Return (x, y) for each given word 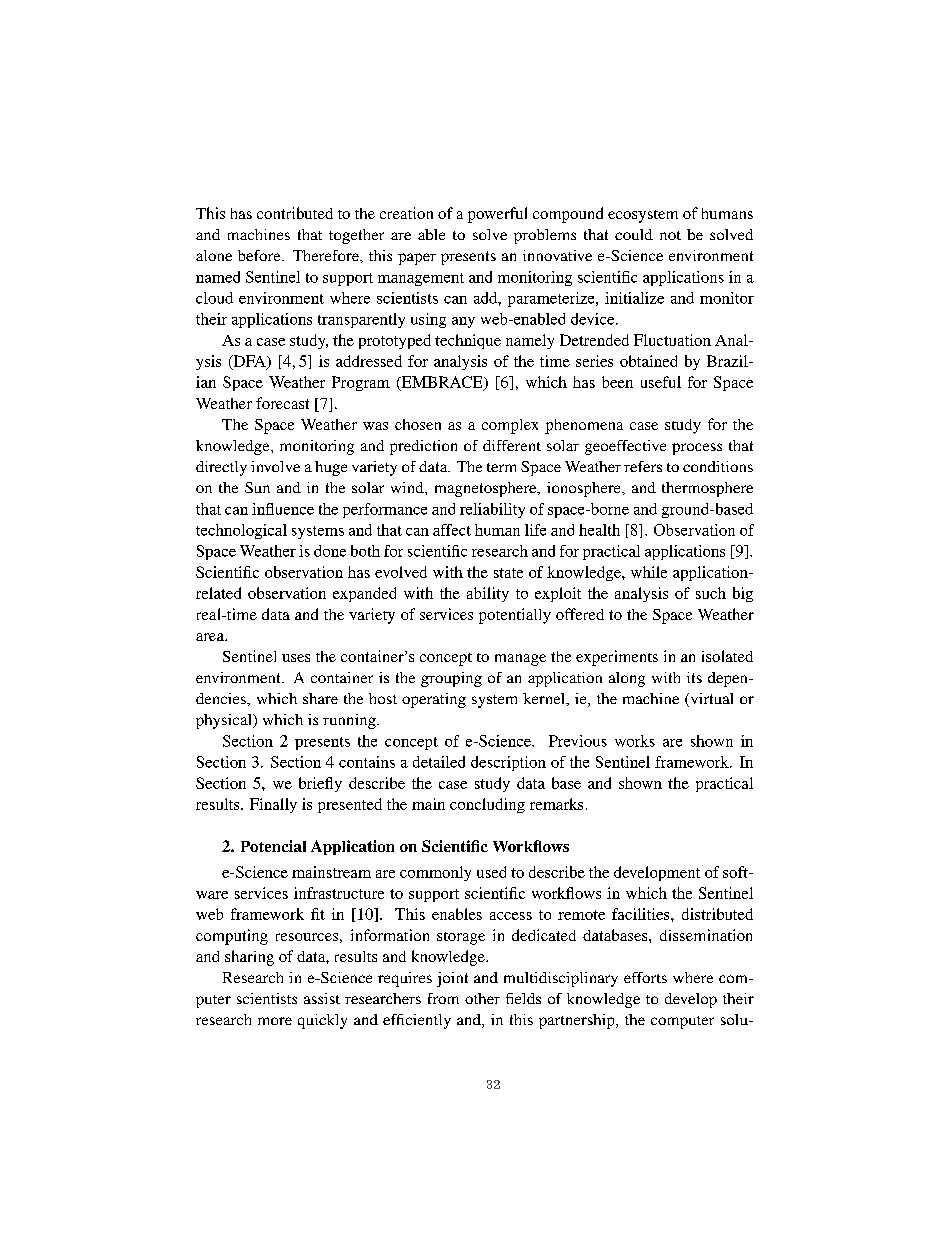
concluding (487, 805)
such (711, 593)
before (260, 255)
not (670, 235)
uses (296, 658)
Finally (273, 805)
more (275, 1021)
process (697, 449)
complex (510, 426)
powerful (497, 215)
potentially (515, 616)
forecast (282, 403)
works (635, 741)
